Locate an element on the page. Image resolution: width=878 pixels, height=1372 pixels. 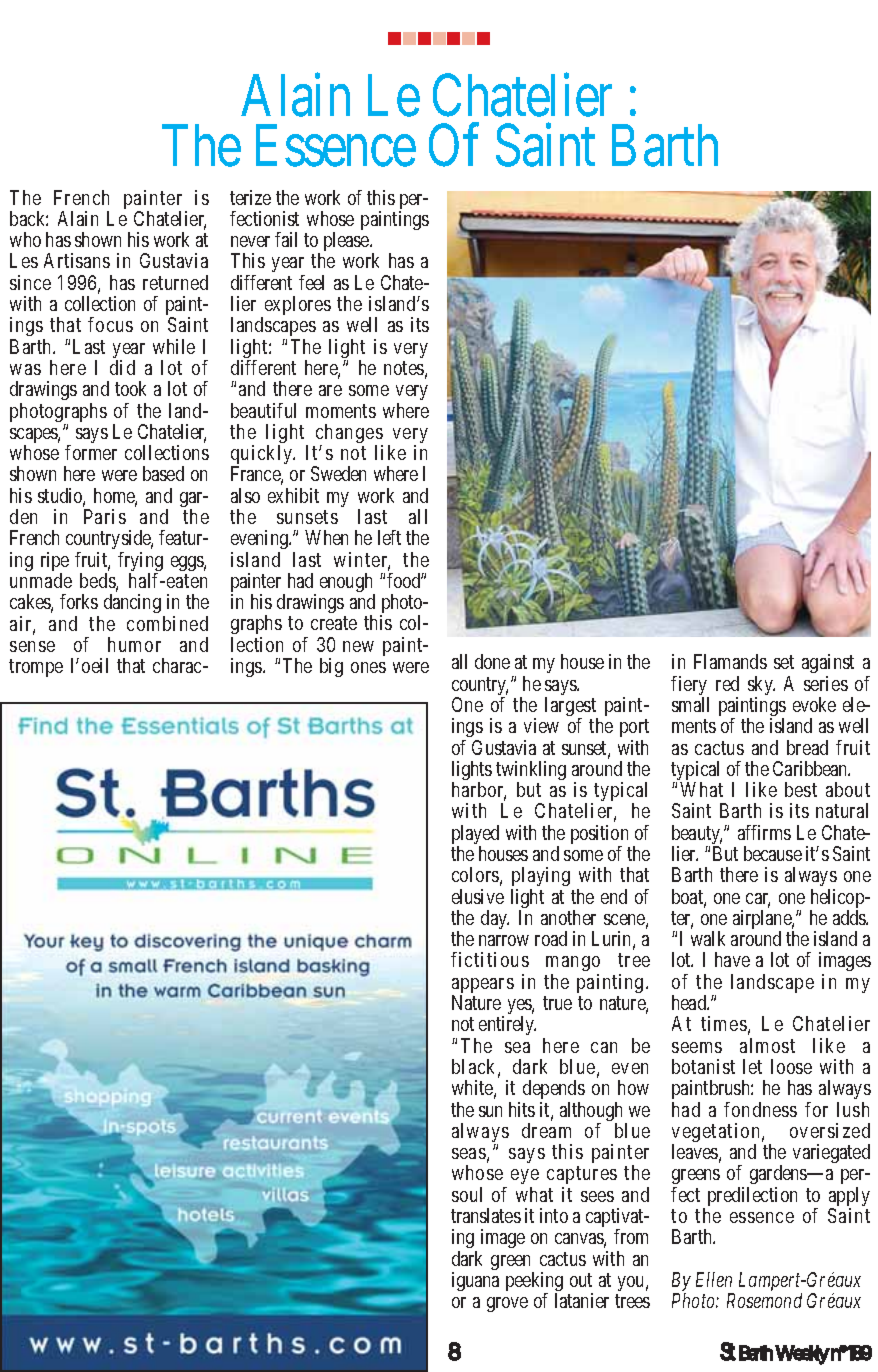
please is located at coordinates (347, 241).
